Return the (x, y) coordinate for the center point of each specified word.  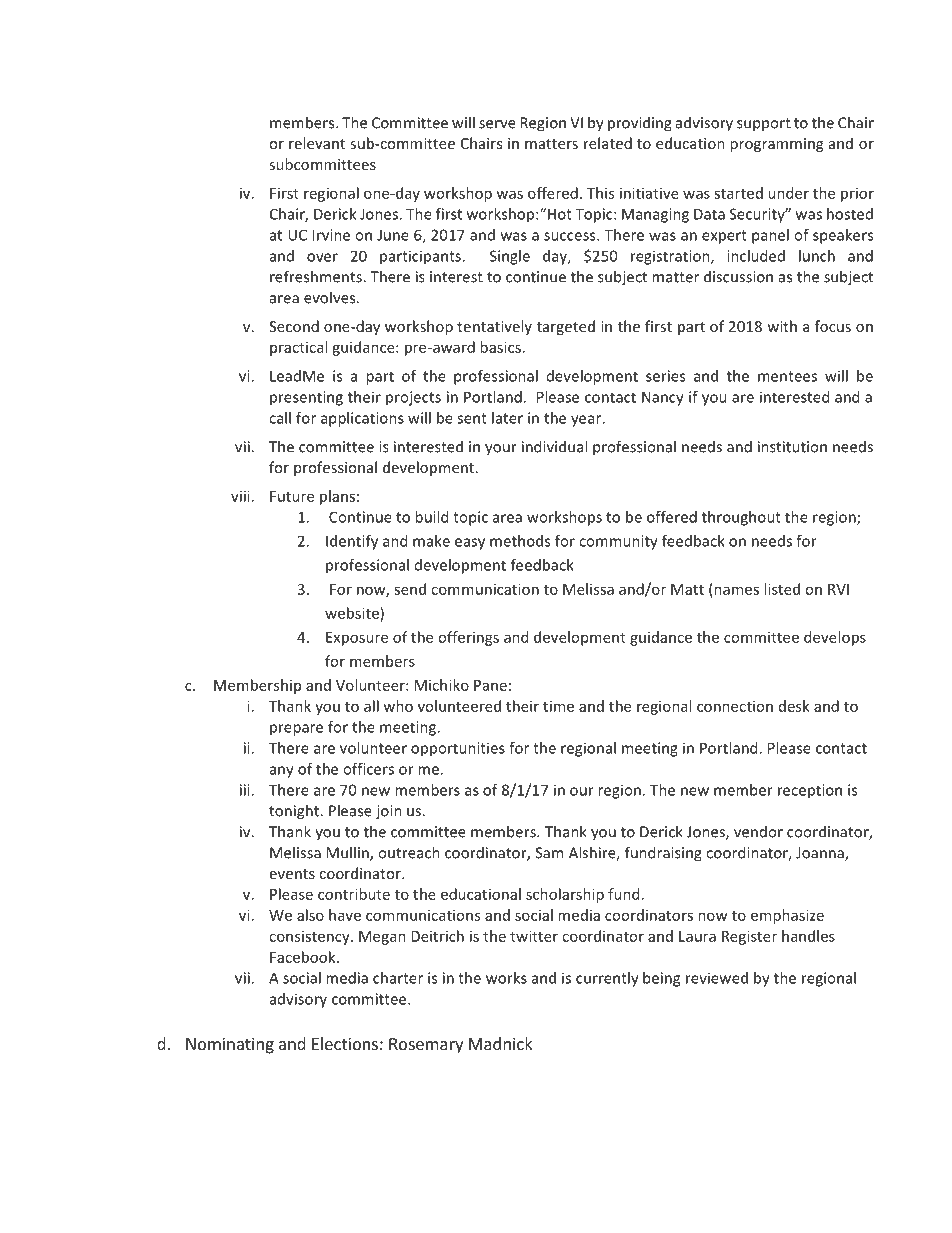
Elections (345, 1043)
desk (794, 706)
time (558, 706)
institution (792, 447)
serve (497, 124)
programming (776, 145)
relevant (317, 143)
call (280, 418)
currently (607, 979)
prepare (296, 730)
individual (554, 446)
